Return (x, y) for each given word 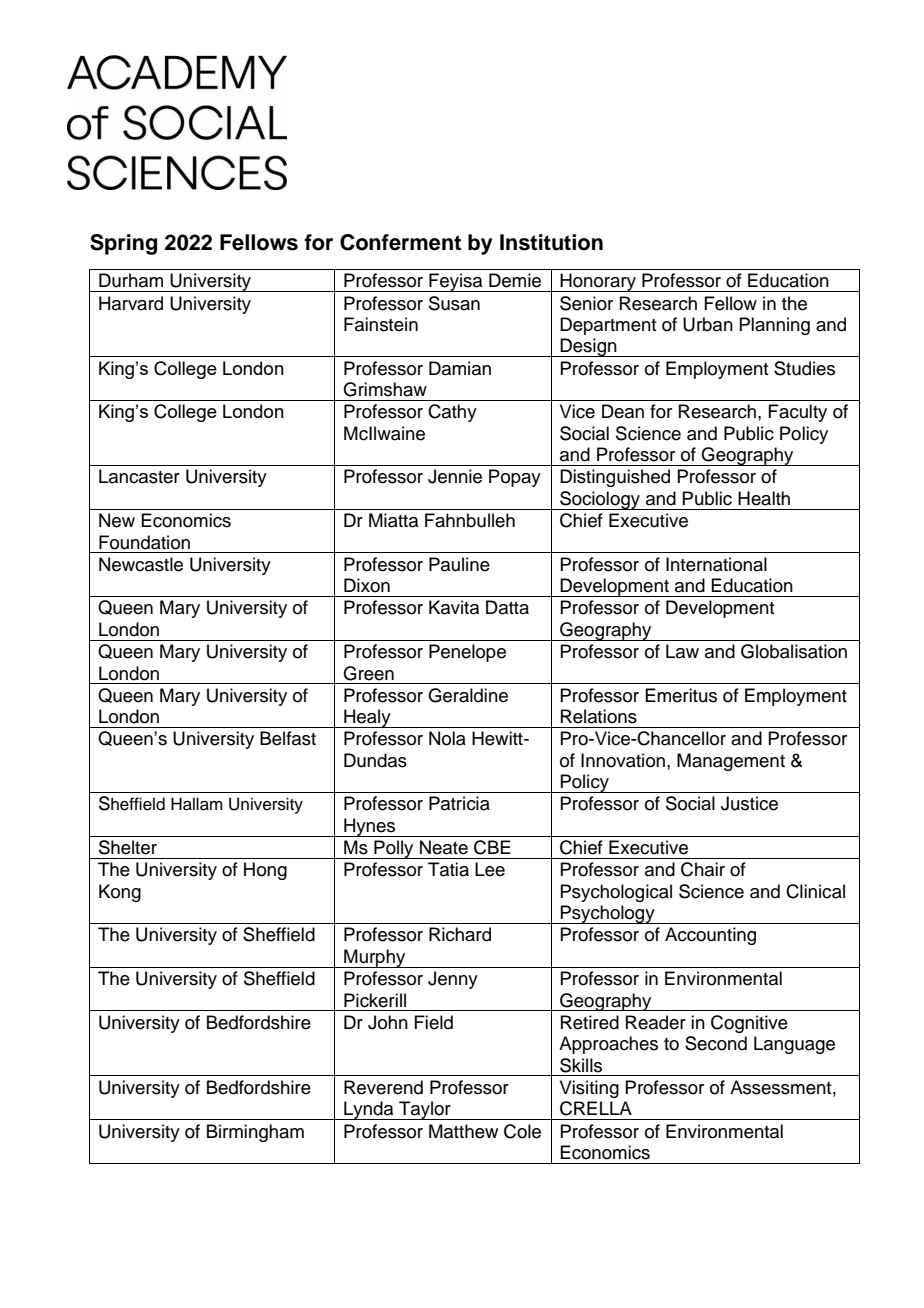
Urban (708, 324)
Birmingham (255, 1133)
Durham (131, 280)
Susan (454, 303)
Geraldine (468, 695)
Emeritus (681, 695)
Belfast (288, 738)
